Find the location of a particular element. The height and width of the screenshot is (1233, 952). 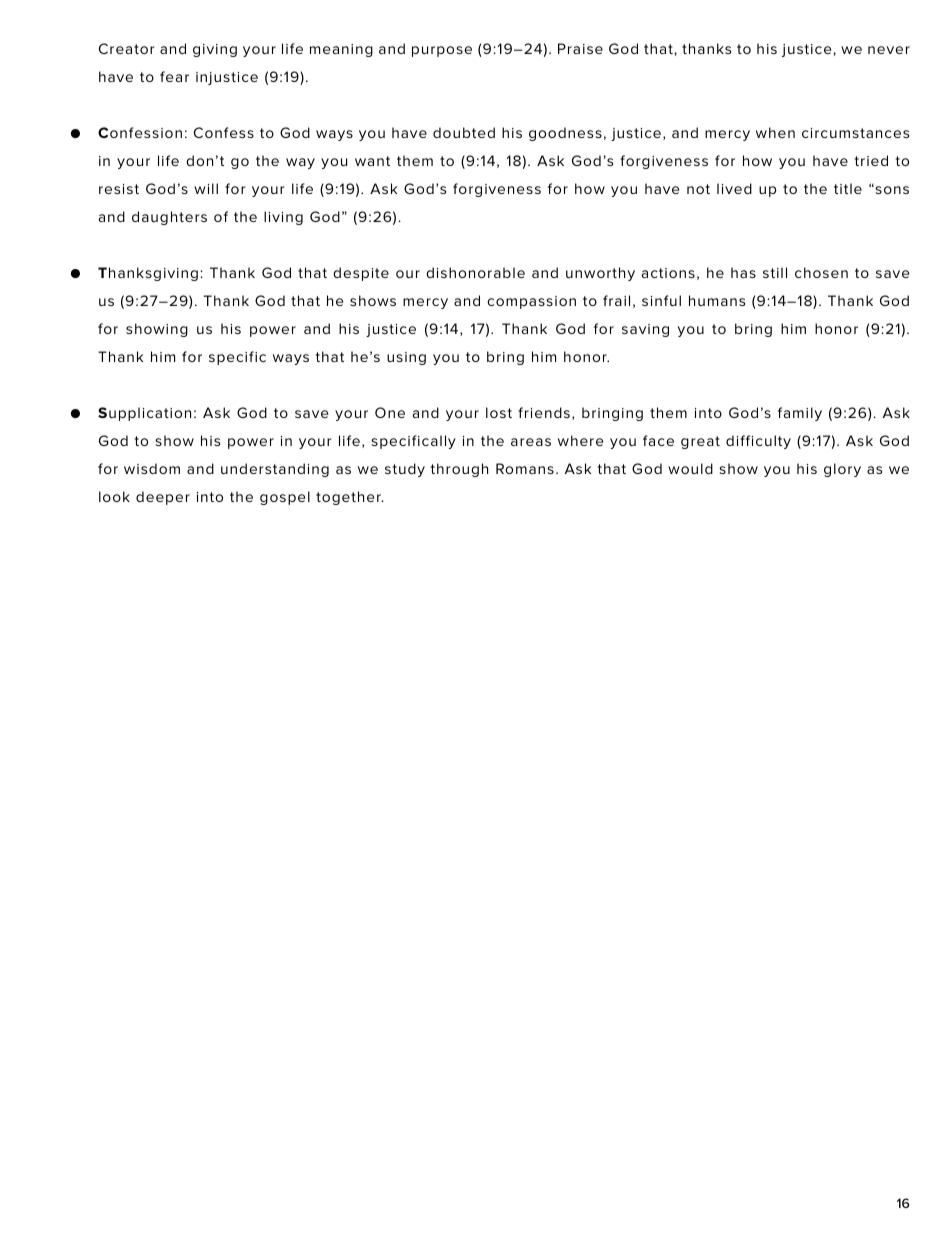

compassion is located at coordinates (531, 302).
